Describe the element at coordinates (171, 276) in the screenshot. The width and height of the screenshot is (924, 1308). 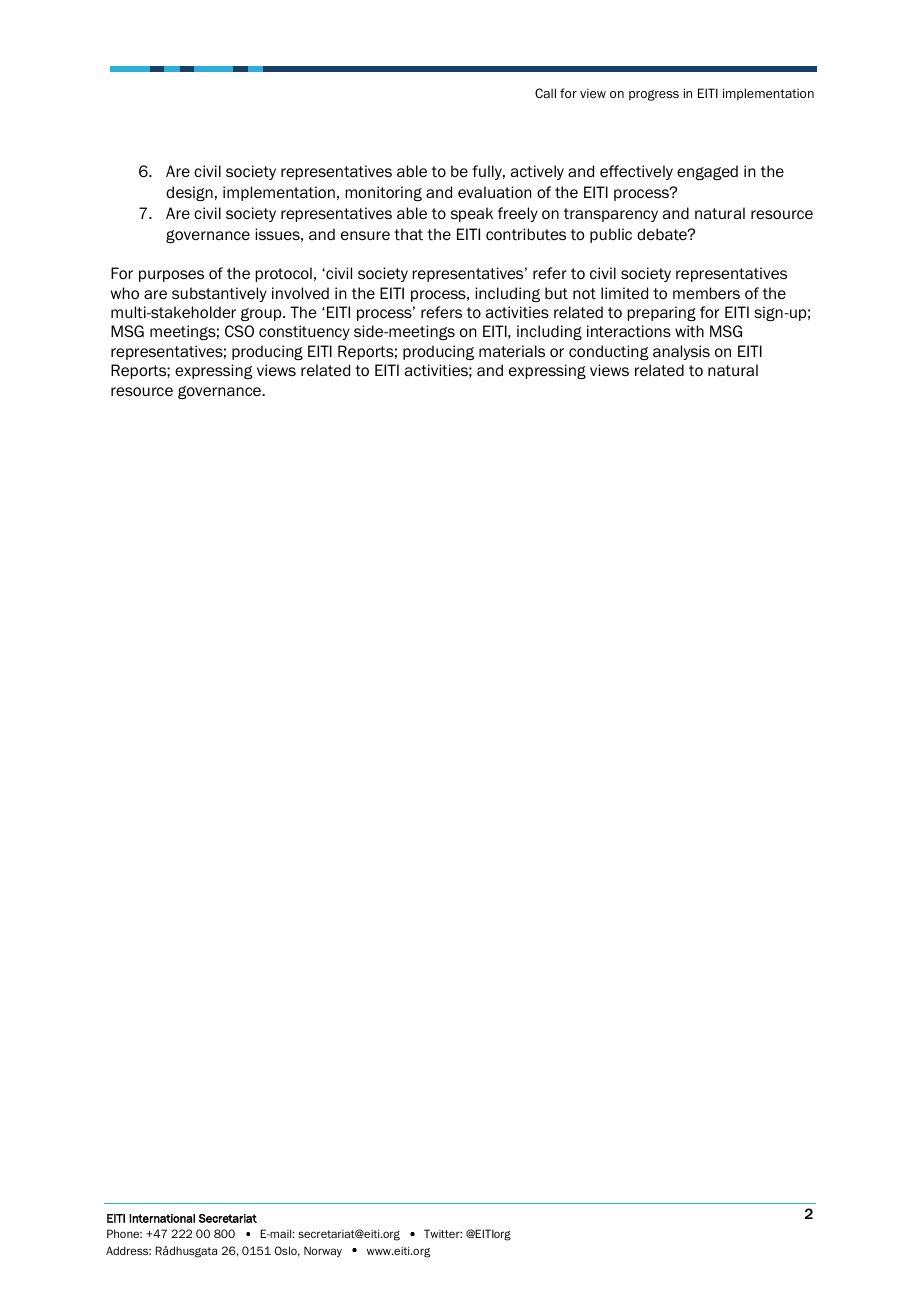
I see `purposes` at that location.
